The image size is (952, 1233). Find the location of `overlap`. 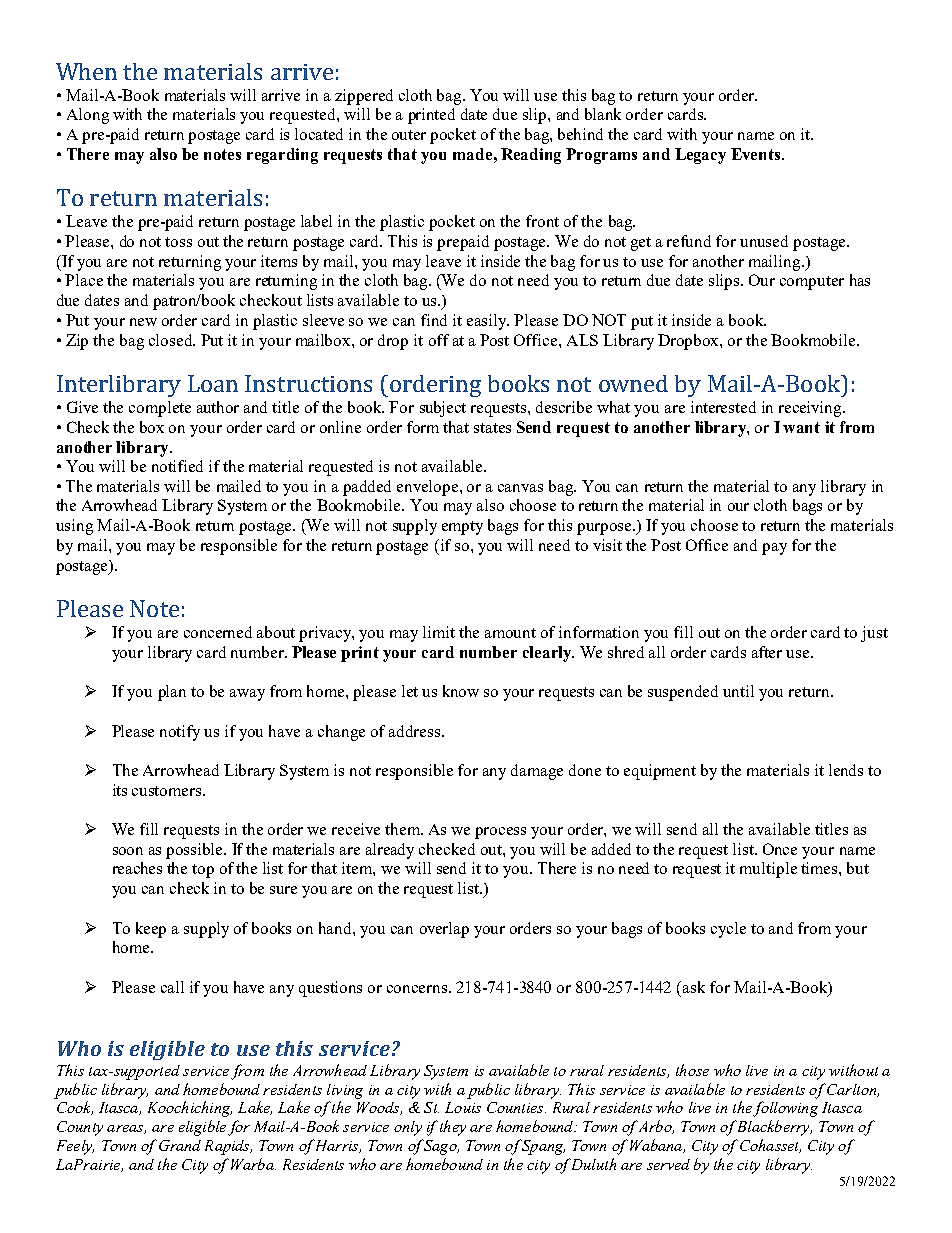

overlap is located at coordinates (444, 930).
